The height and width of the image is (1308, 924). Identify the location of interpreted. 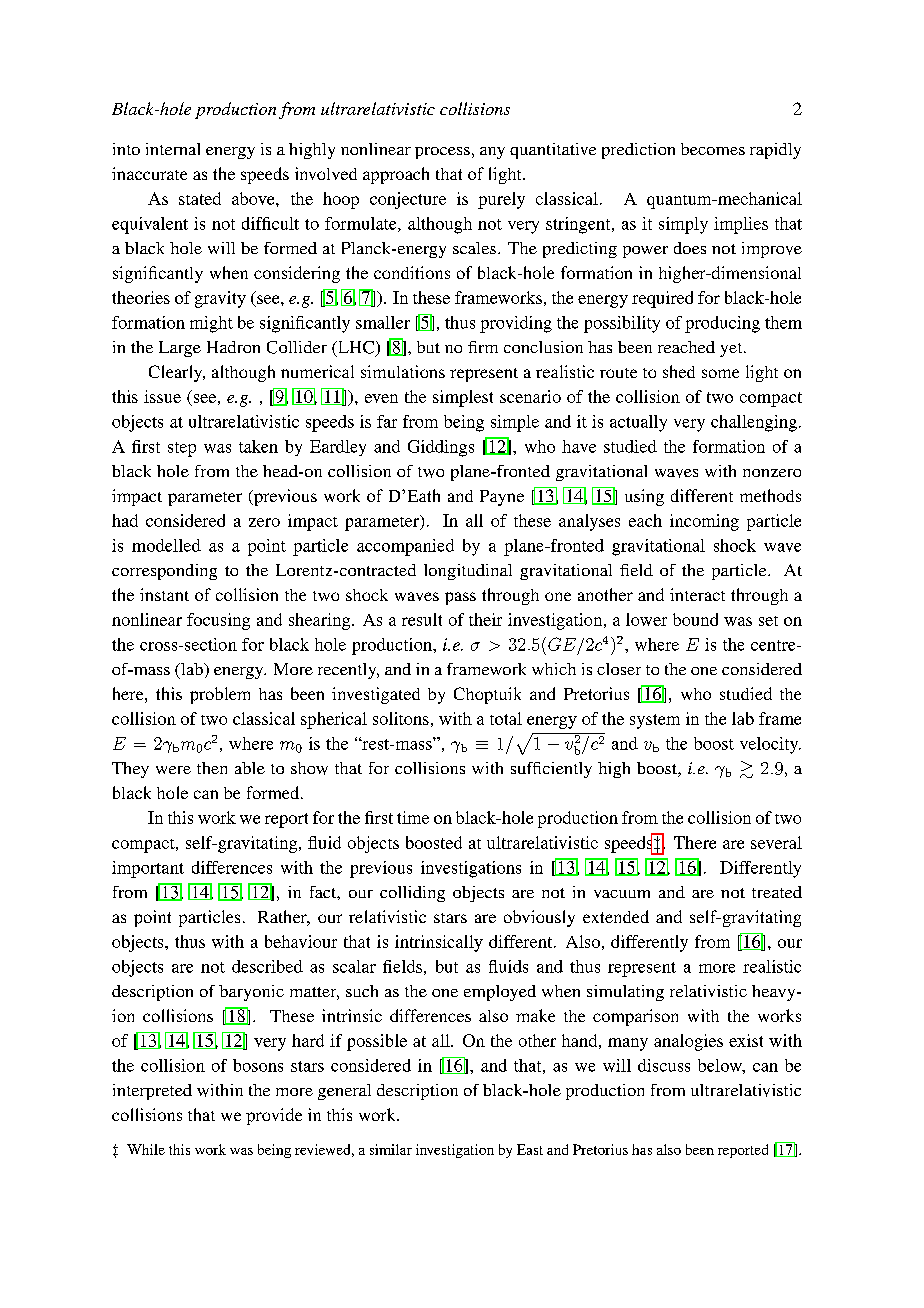
(152, 1092).
